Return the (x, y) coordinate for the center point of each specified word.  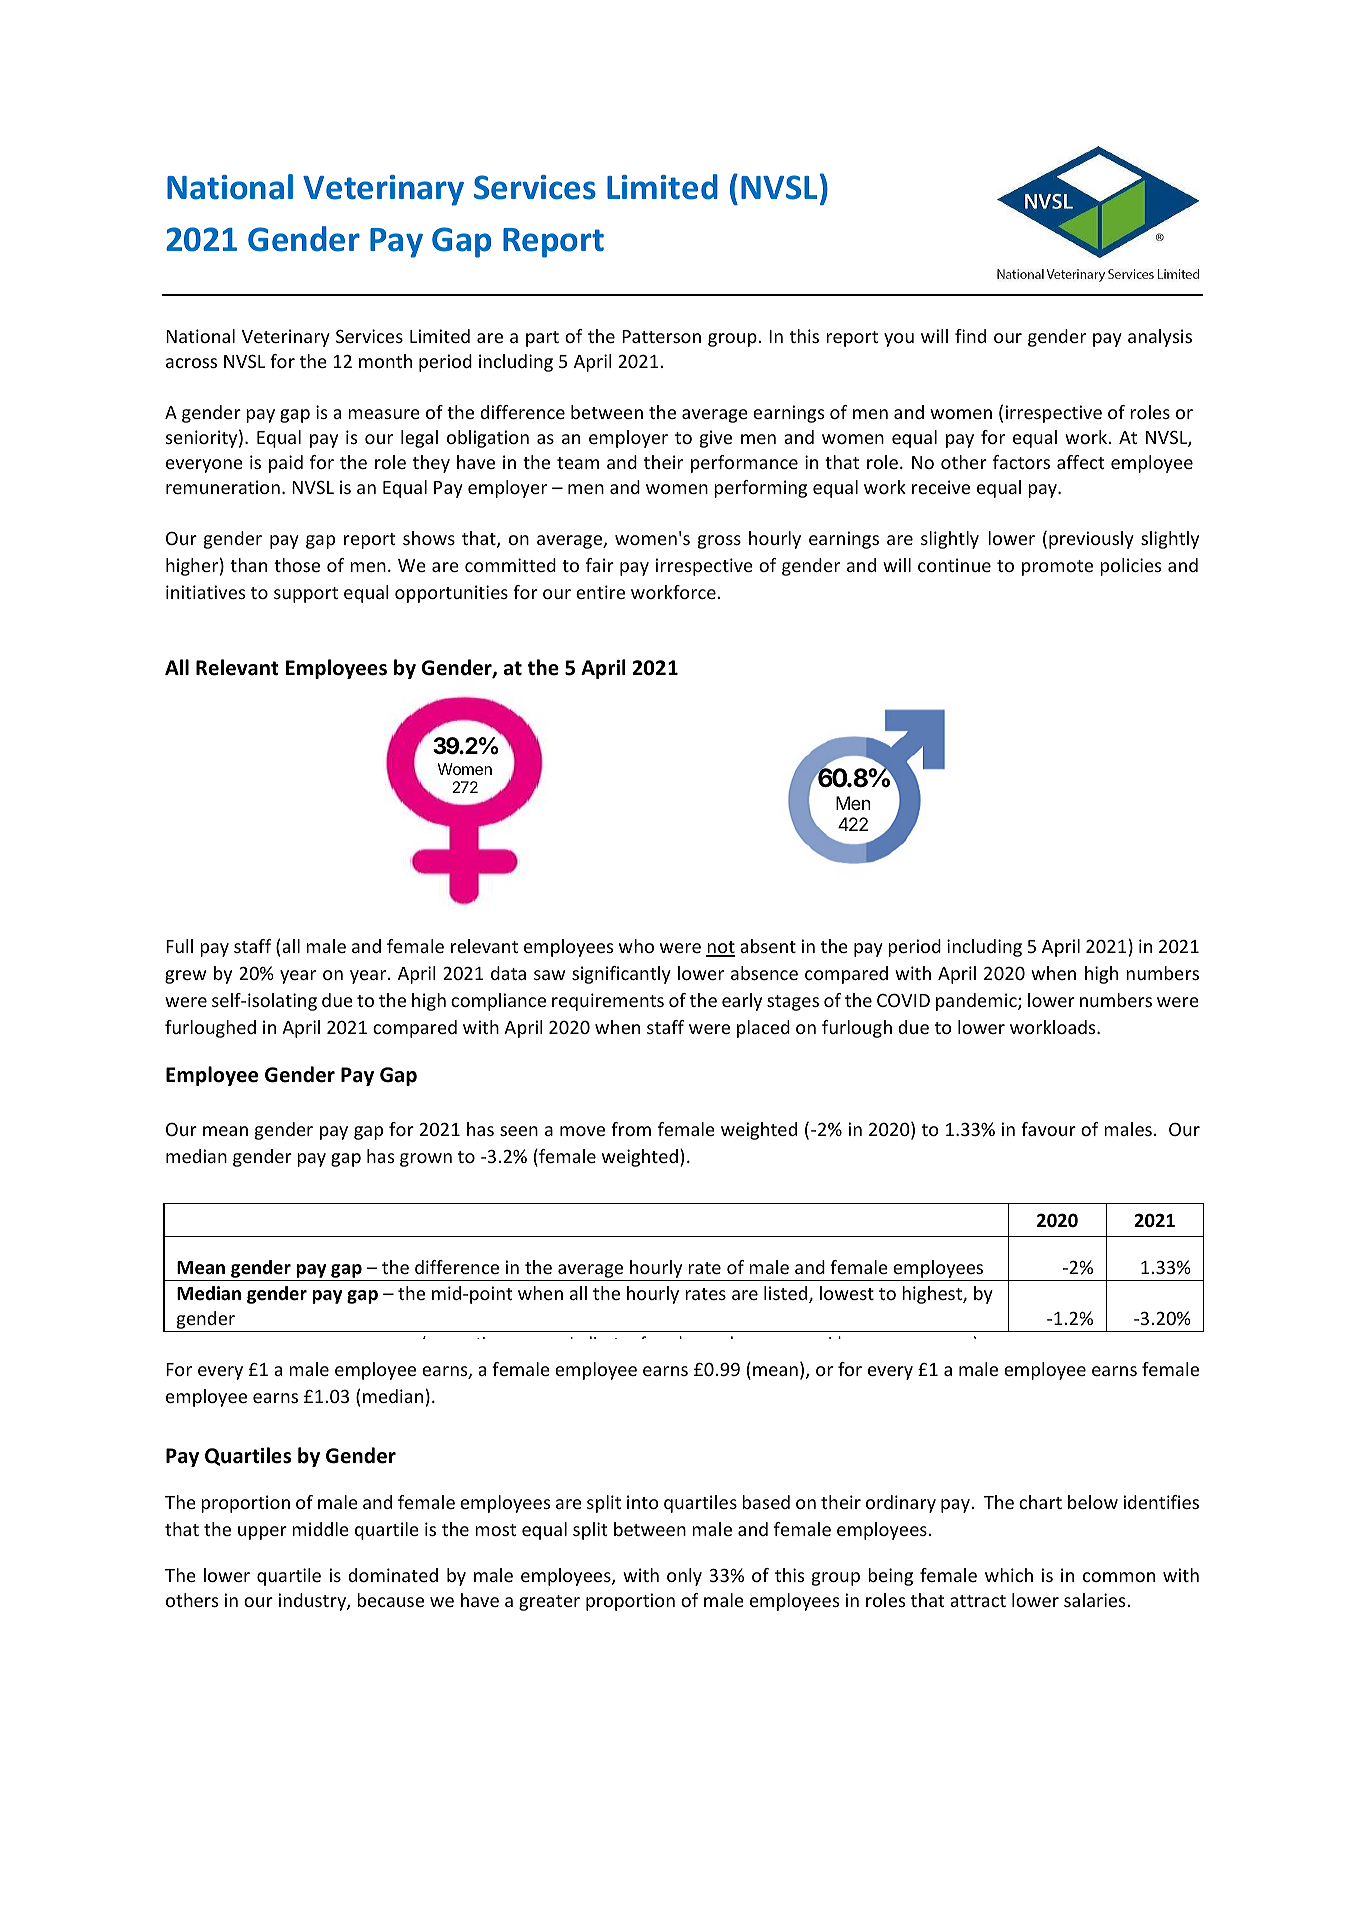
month (385, 361)
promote (1057, 568)
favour (1048, 1129)
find (970, 336)
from (631, 1129)
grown (426, 1160)
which (1009, 1575)
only (684, 1577)
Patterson (661, 336)
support (306, 595)
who (636, 946)
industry (313, 1602)
